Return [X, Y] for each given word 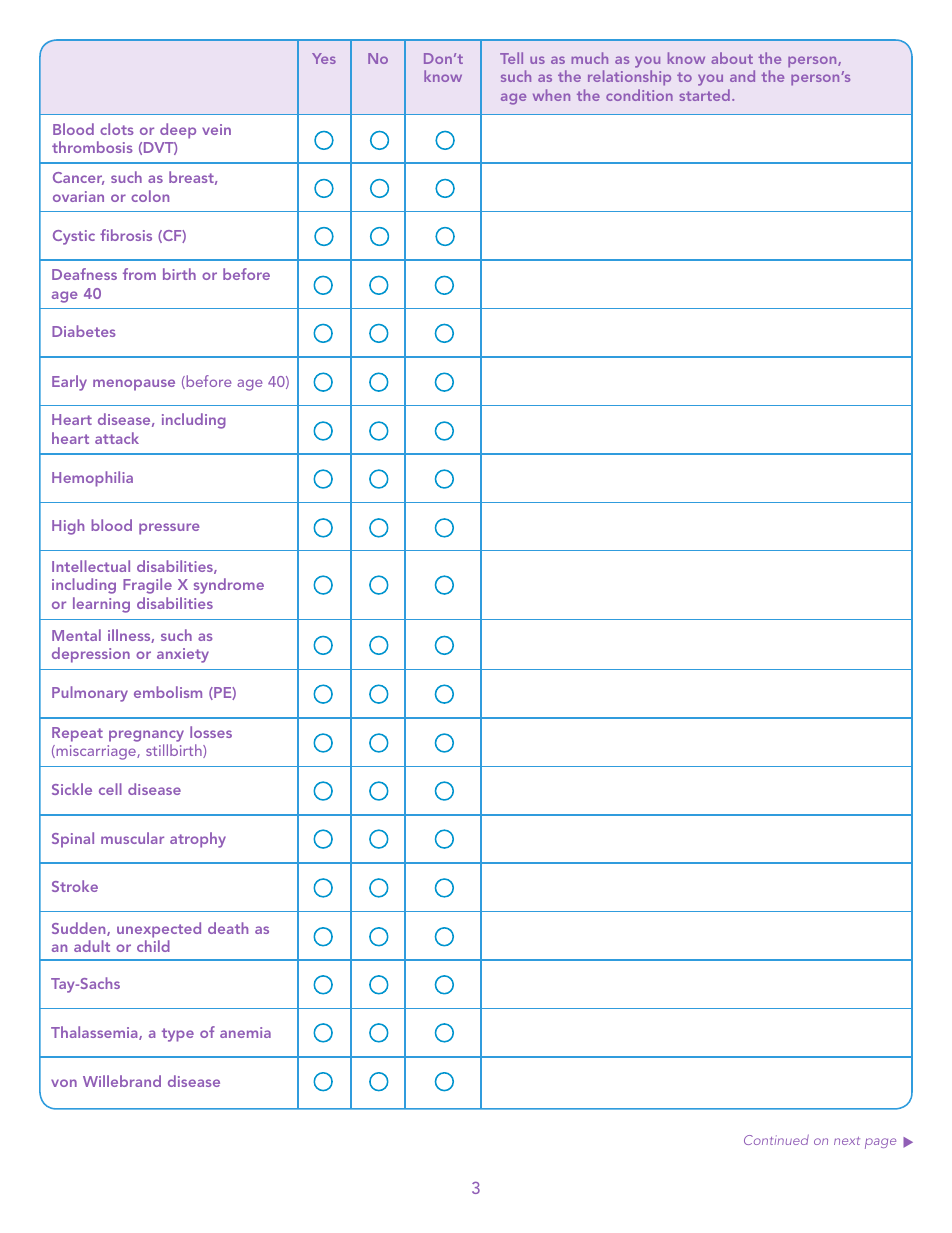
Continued [776, 1139]
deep [178, 131]
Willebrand [122, 1081]
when [551, 95]
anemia [245, 1032]
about [732, 58]
